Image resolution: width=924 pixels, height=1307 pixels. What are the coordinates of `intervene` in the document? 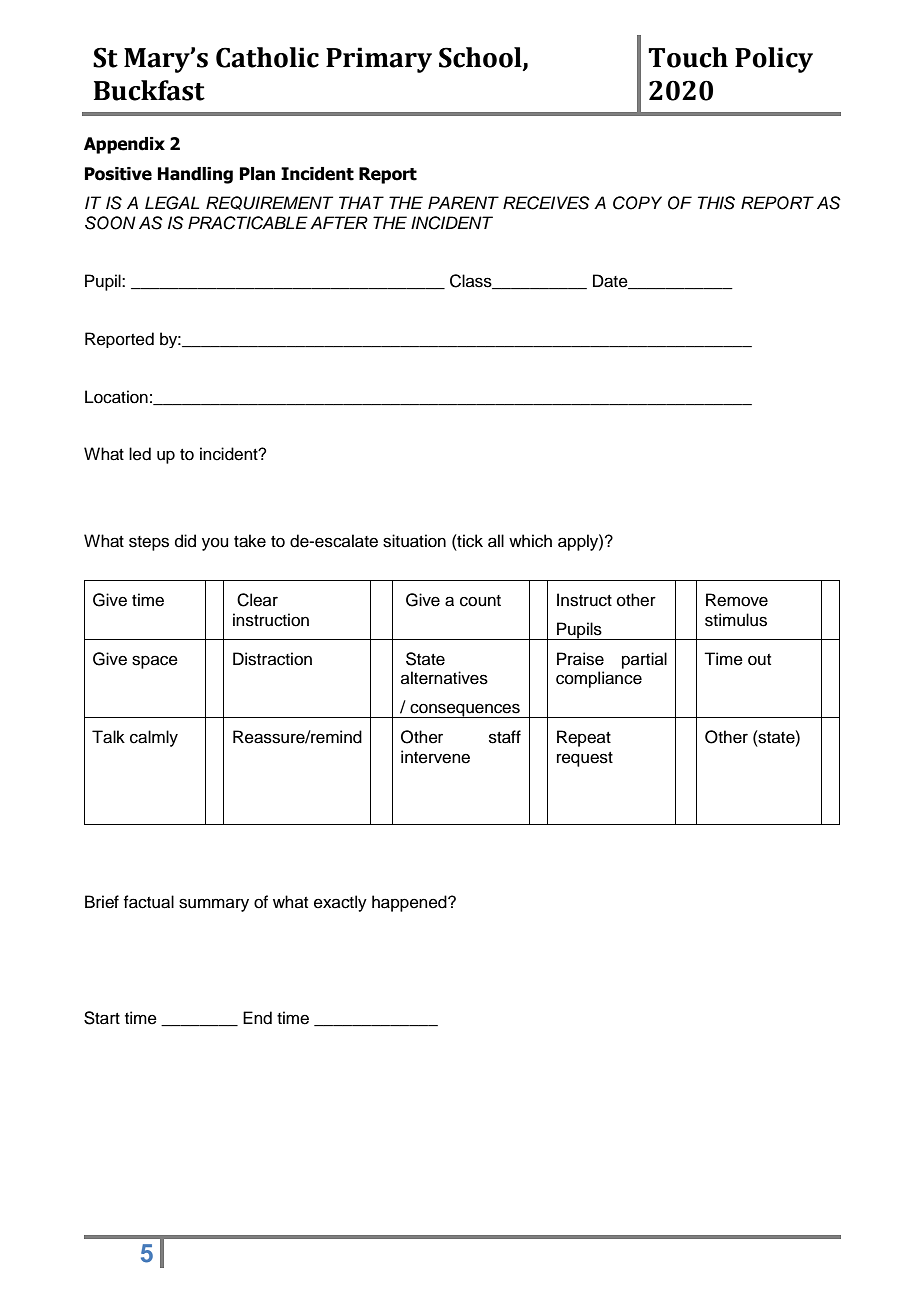 It's located at (435, 757).
